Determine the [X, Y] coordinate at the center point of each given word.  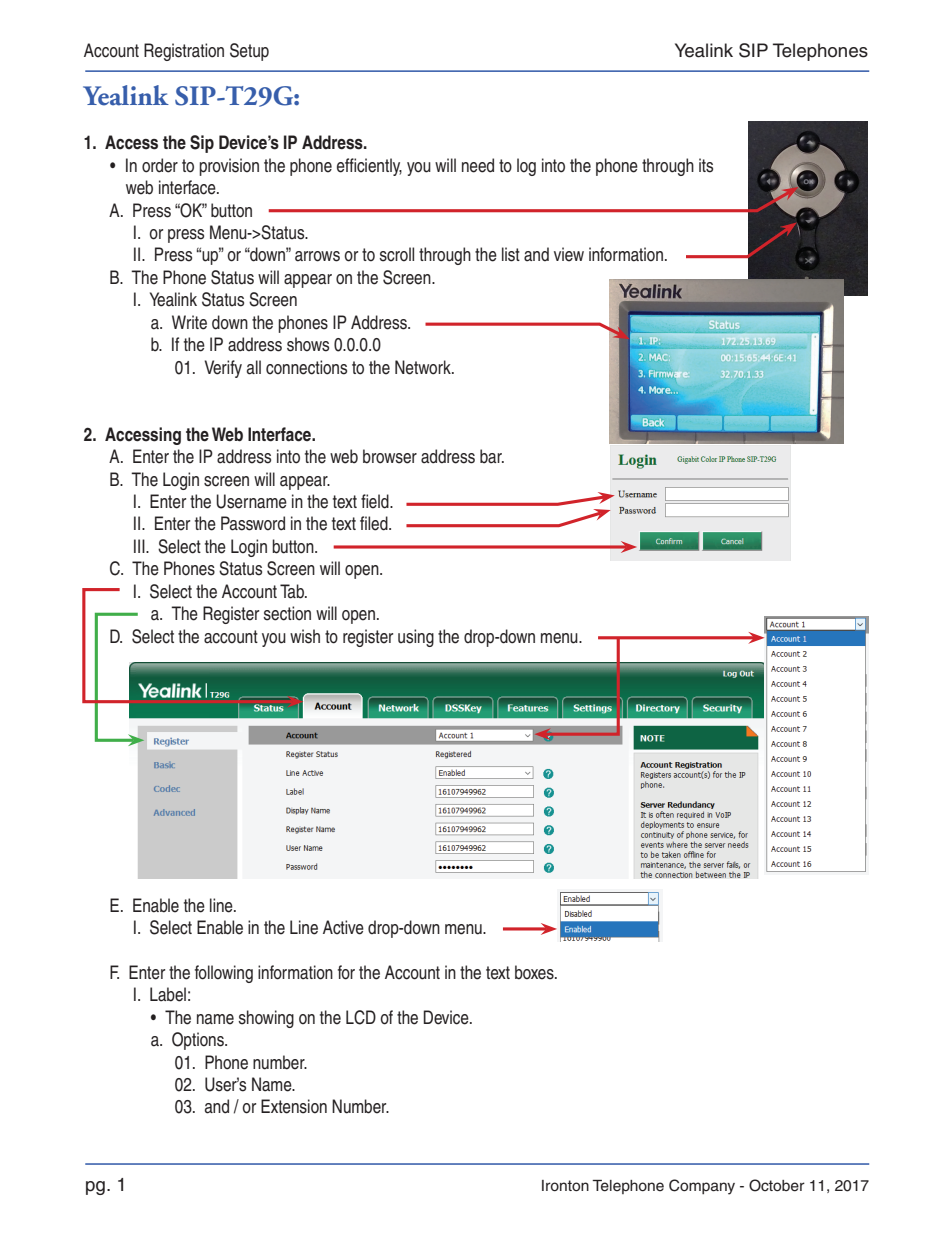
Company [702, 1187]
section [287, 613]
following [224, 974]
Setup [249, 52]
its [706, 165]
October [777, 1185]
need [478, 165]
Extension [294, 1106]
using [416, 638]
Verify [223, 369]
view [569, 254]
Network [424, 367]
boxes [535, 972]
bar [492, 456]
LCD [361, 1017]
